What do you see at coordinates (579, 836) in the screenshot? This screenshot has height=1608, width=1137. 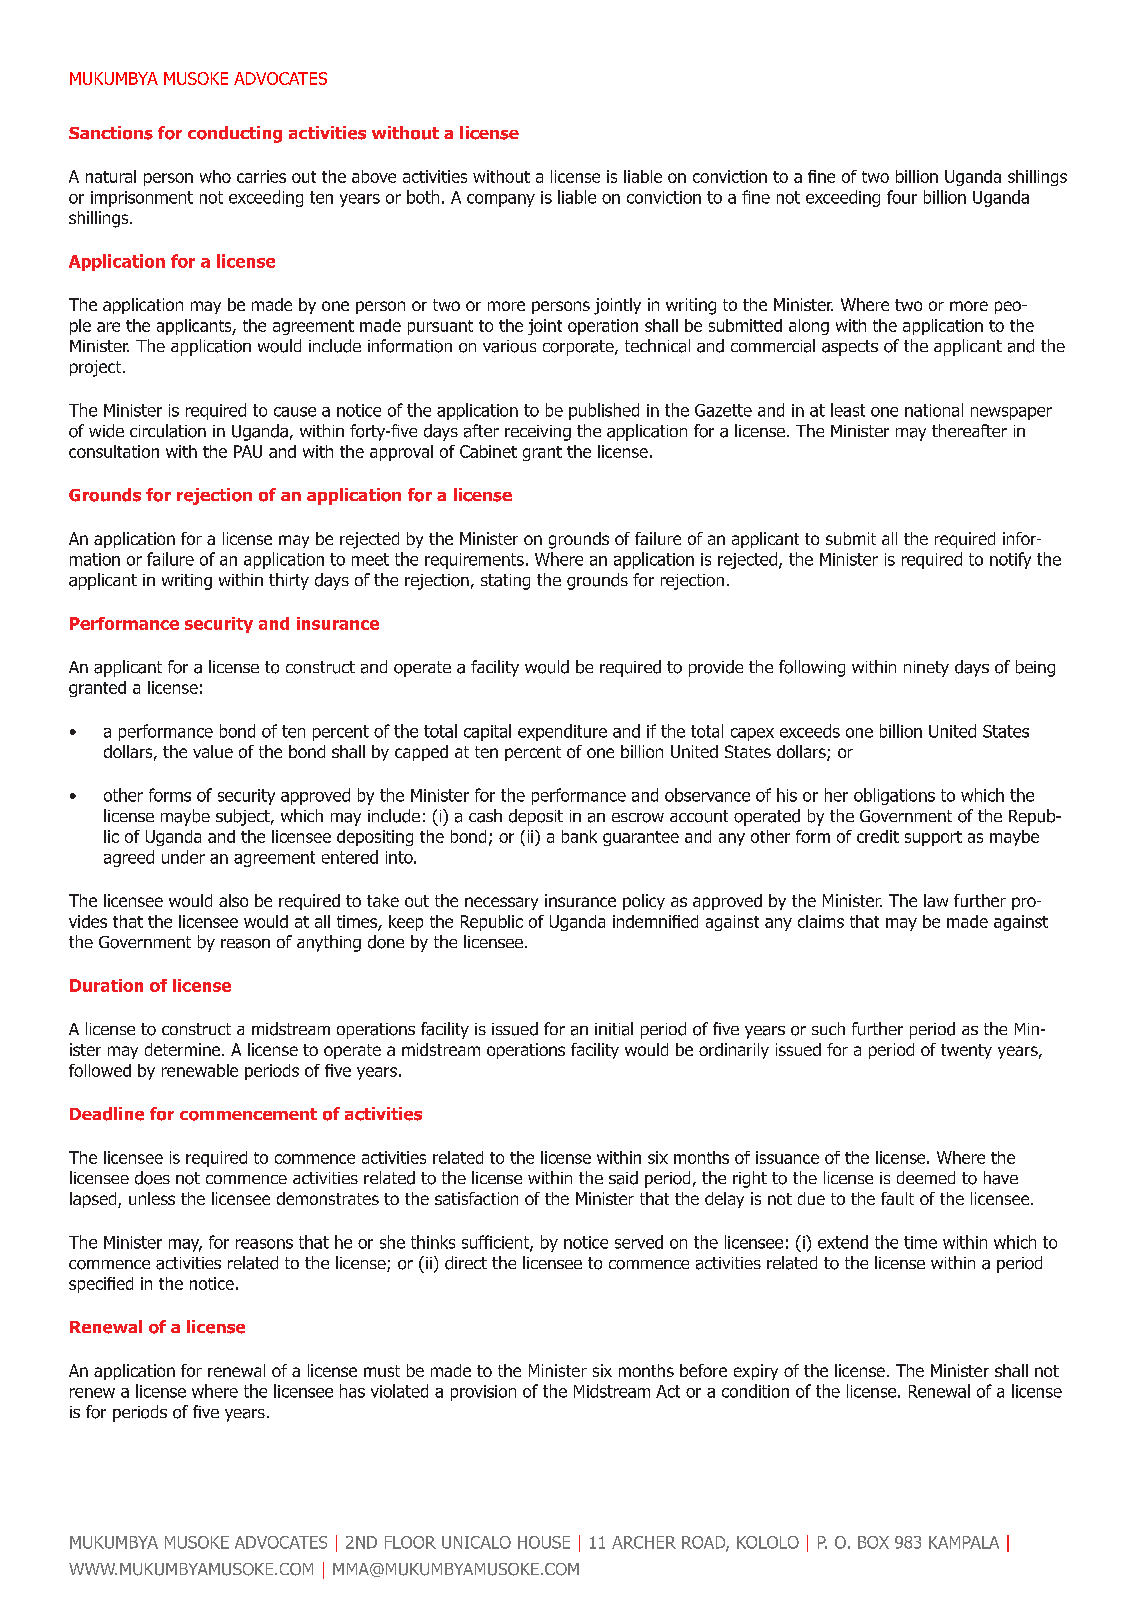 I see `bank` at bounding box center [579, 836].
